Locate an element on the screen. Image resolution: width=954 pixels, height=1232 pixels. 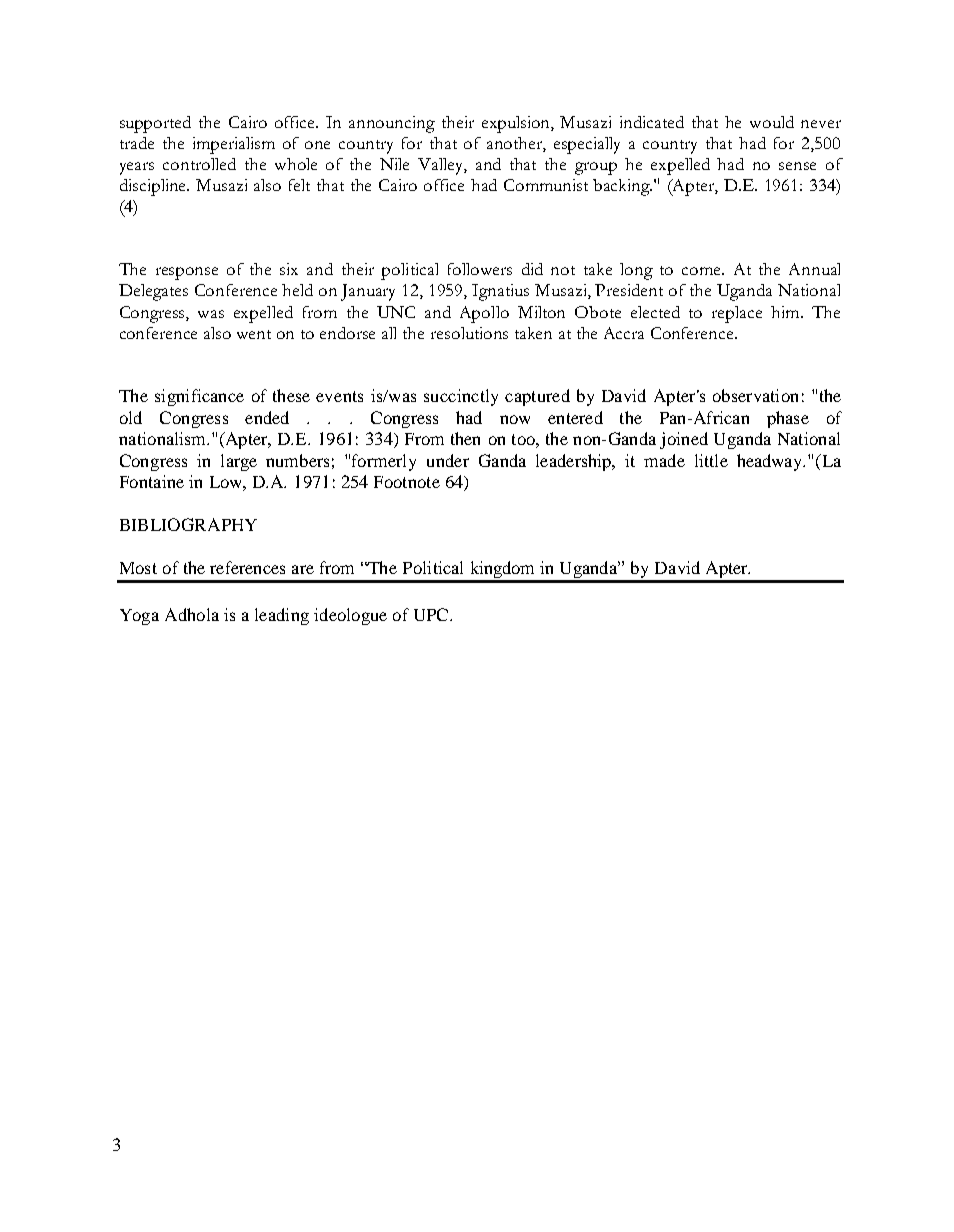
observation is located at coordinates (755, 395).
